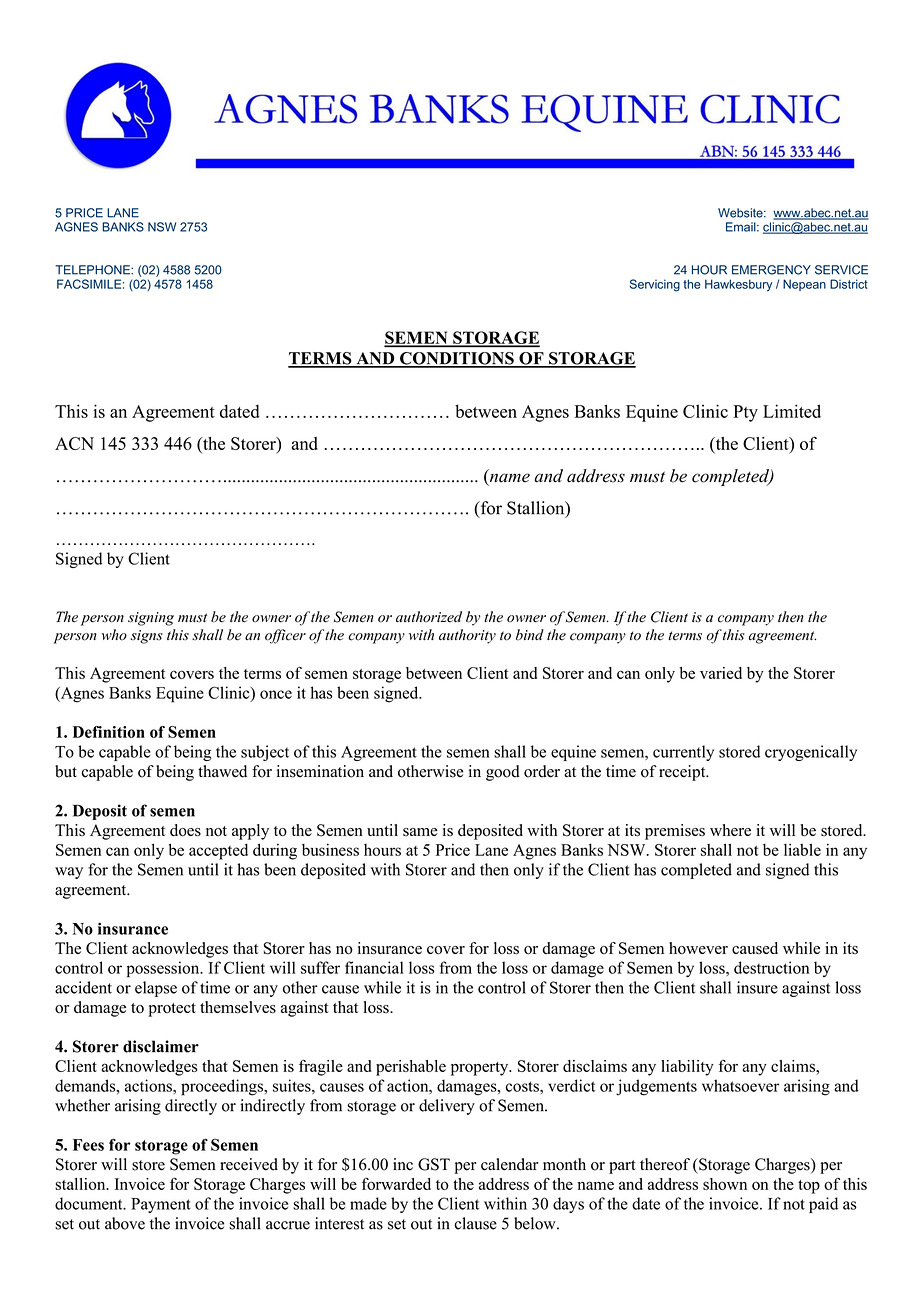  I want to click on Pty, so click(745, 413).
